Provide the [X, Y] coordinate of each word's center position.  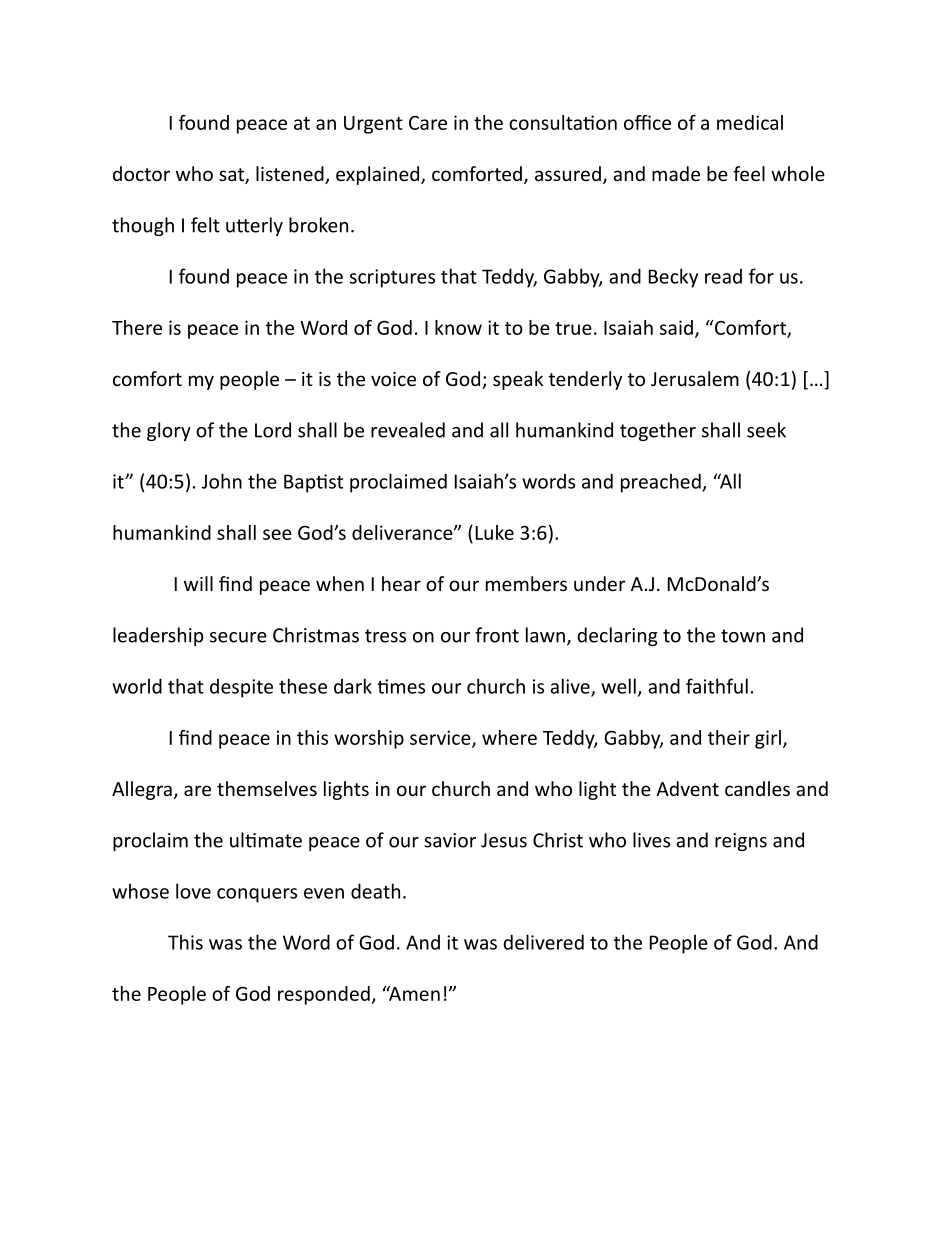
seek [766, 430]
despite [241, 688]
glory [169, 431]
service [441, 738]
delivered [543, 942]
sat [232, 176]
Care [428, 123]
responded [324, 995]
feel [749, 173]
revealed [408, 430]
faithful [717, 686]
